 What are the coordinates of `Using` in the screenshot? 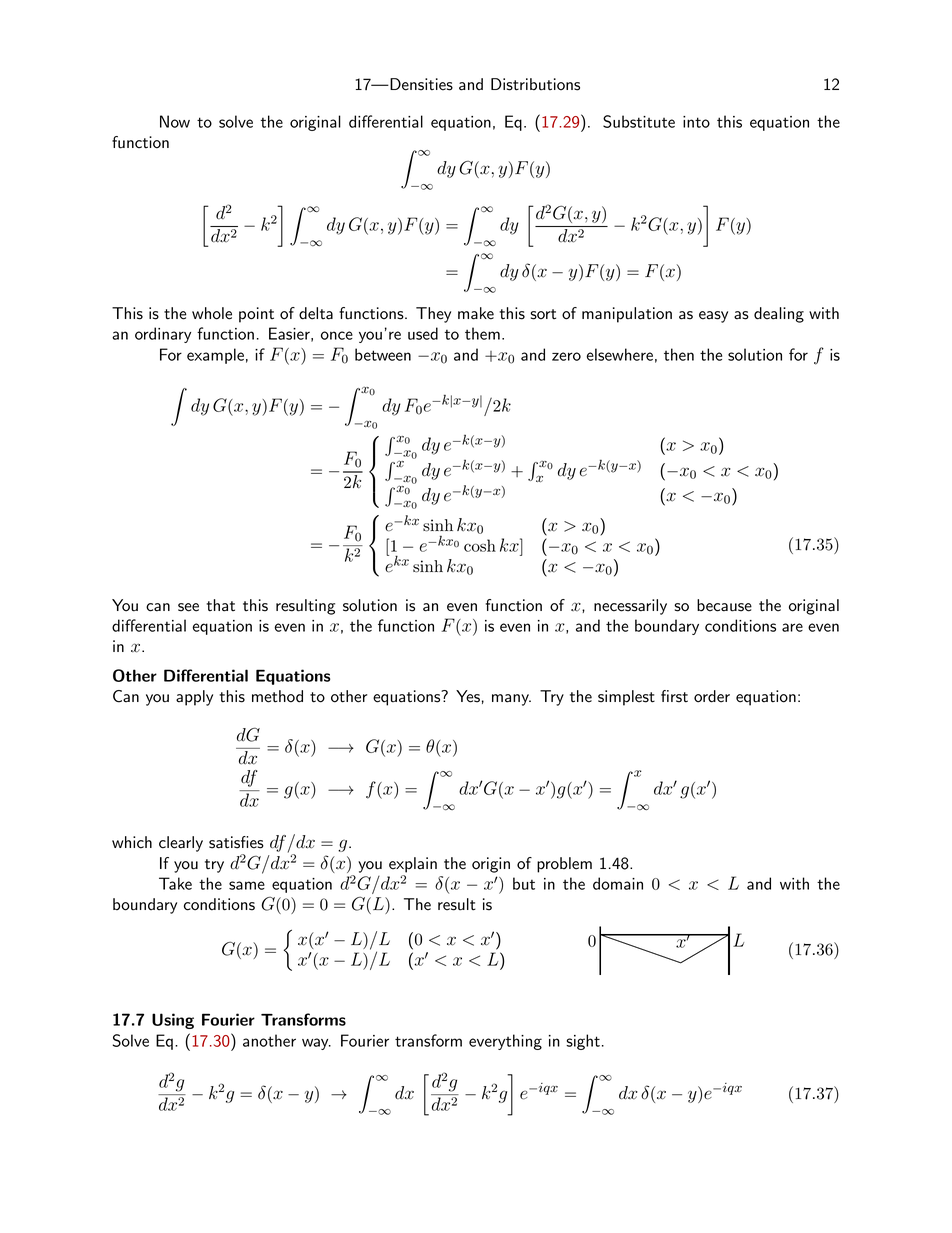 It's located at (173, 1021).
